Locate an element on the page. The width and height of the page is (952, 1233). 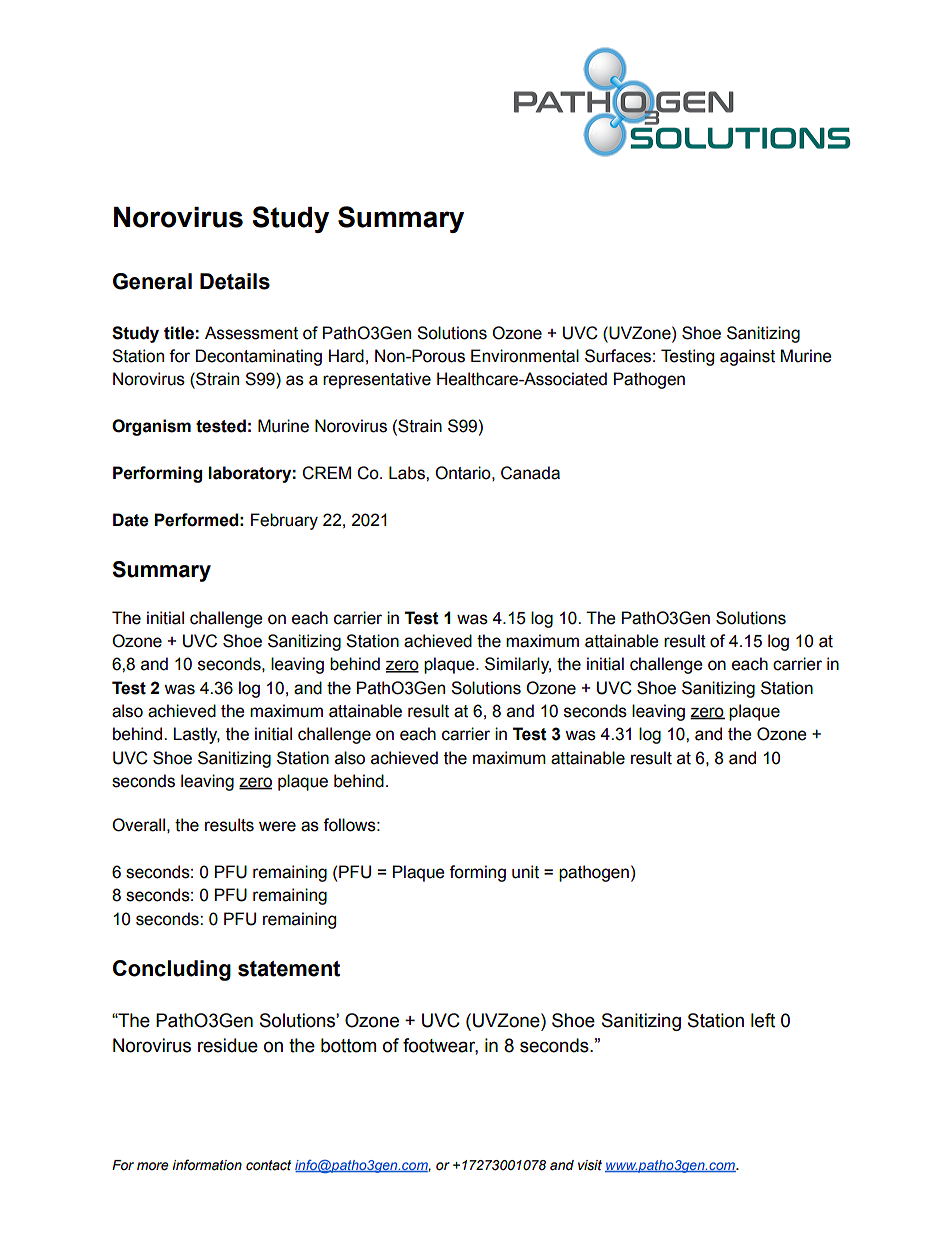
visit is located at coordinates (590, 1165).
